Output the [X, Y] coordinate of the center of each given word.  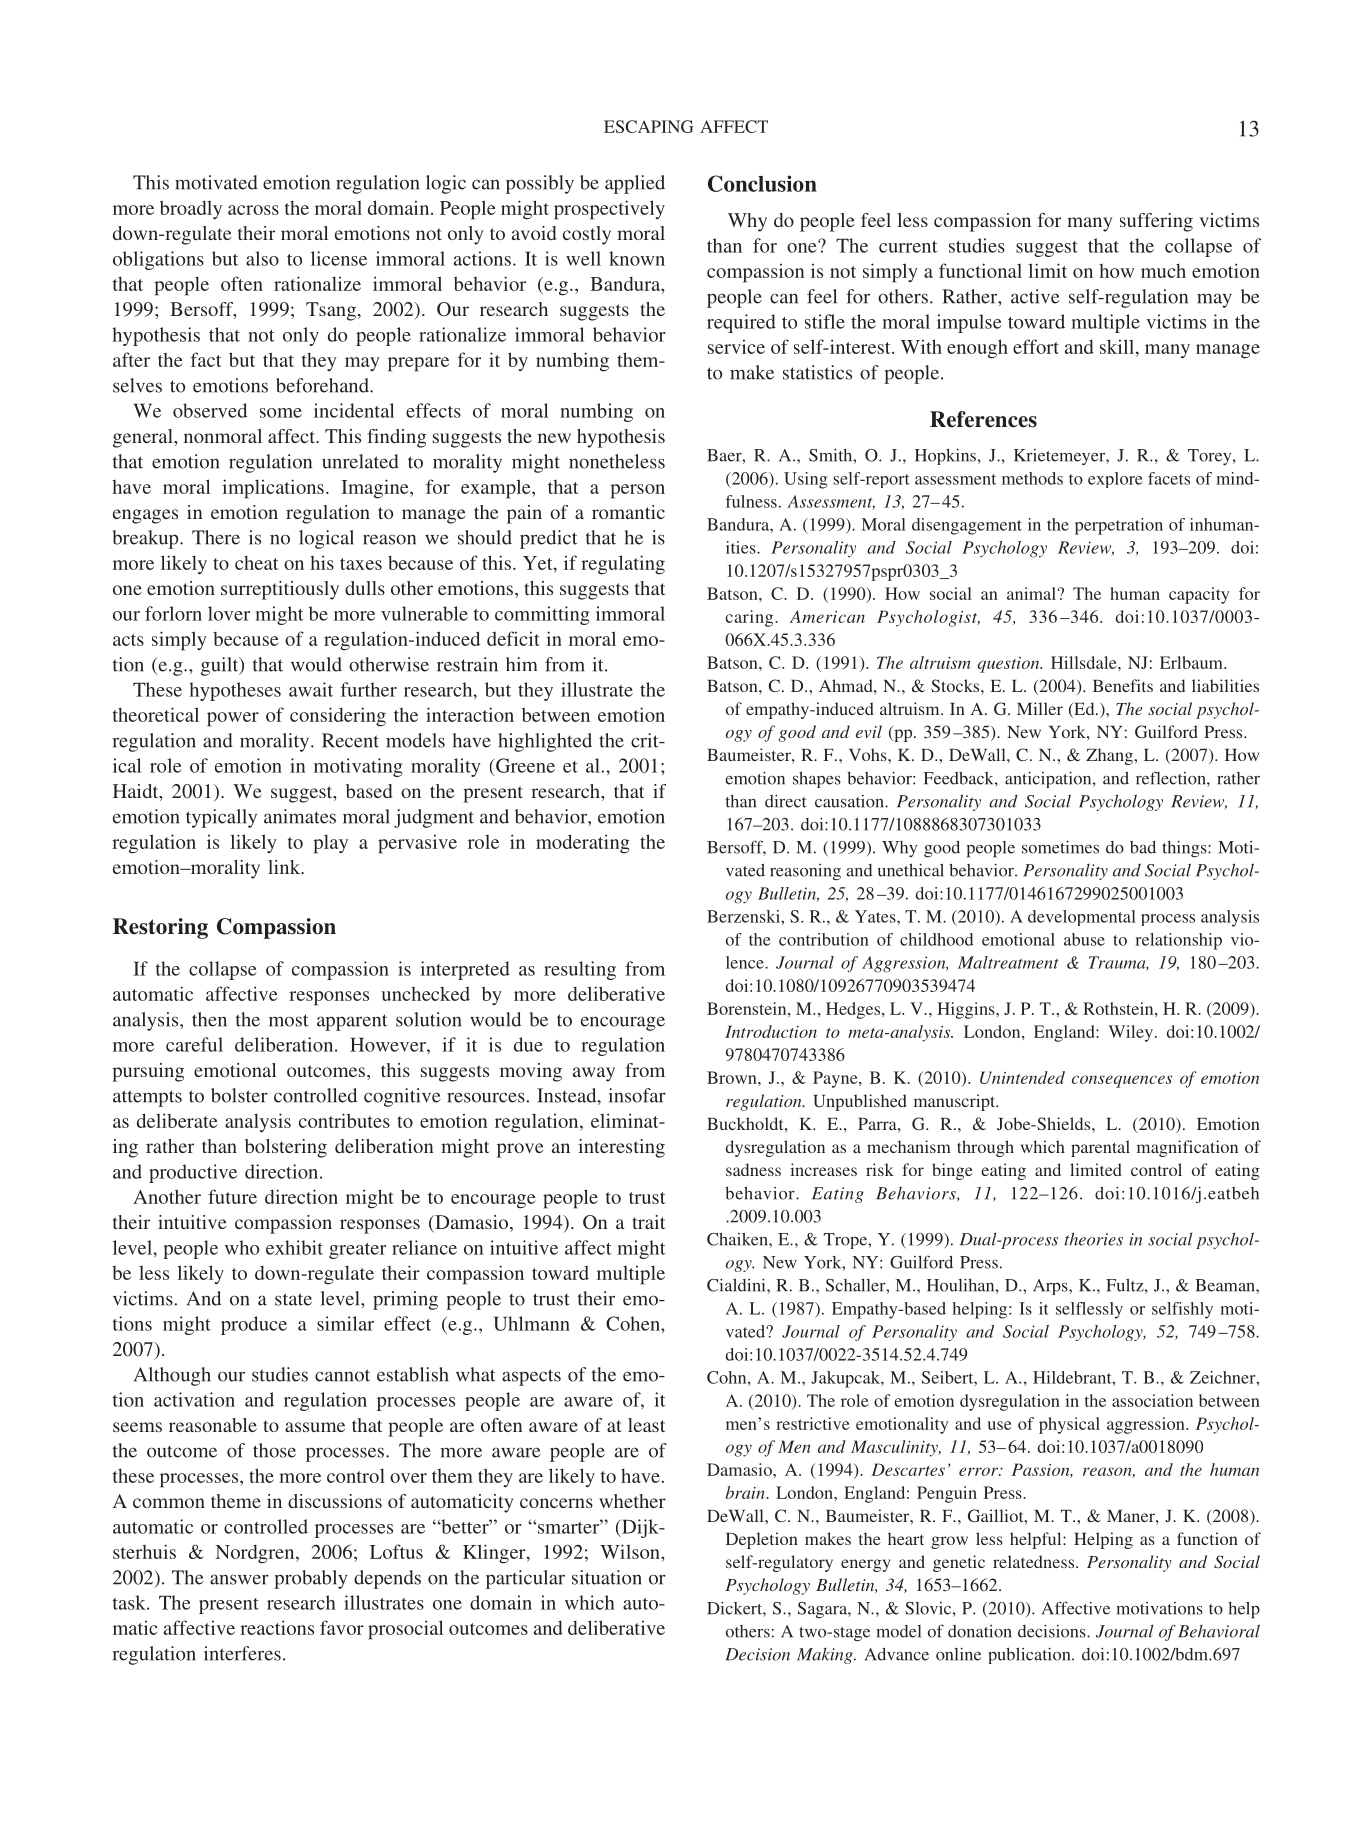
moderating [583, 844]
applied [635, 184]
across [253, 210]
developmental [1082, 918]
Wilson [631, 1551]
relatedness [1035, 1561]
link [285, 867]
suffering [1156, 222]
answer [239, 1579]
